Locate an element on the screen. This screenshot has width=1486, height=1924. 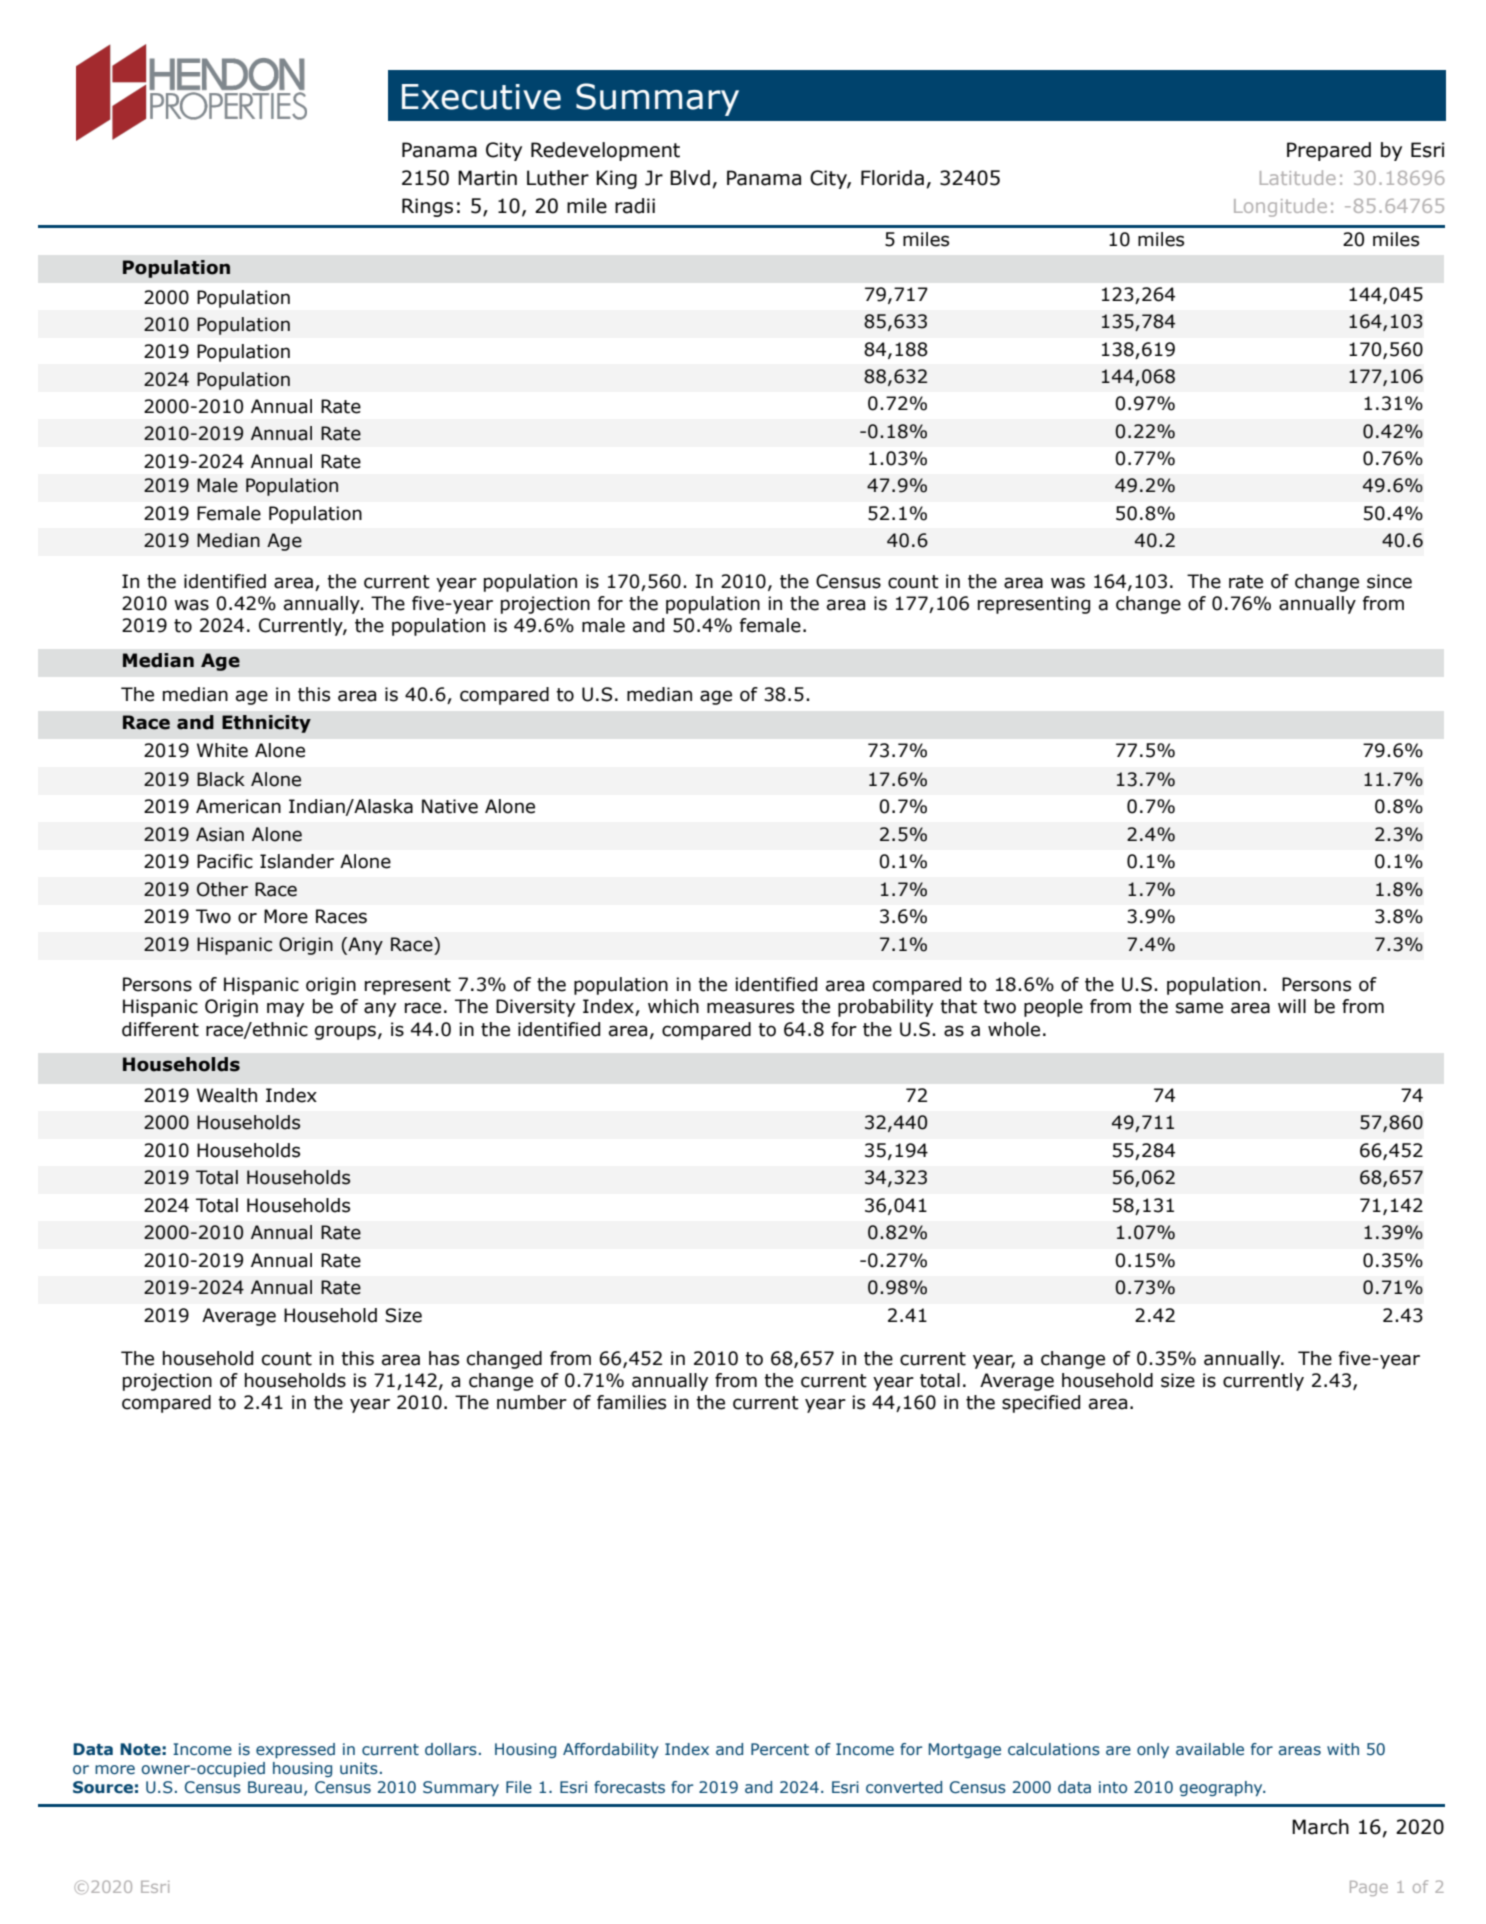
Rings is located at coordinates (427, 207).
